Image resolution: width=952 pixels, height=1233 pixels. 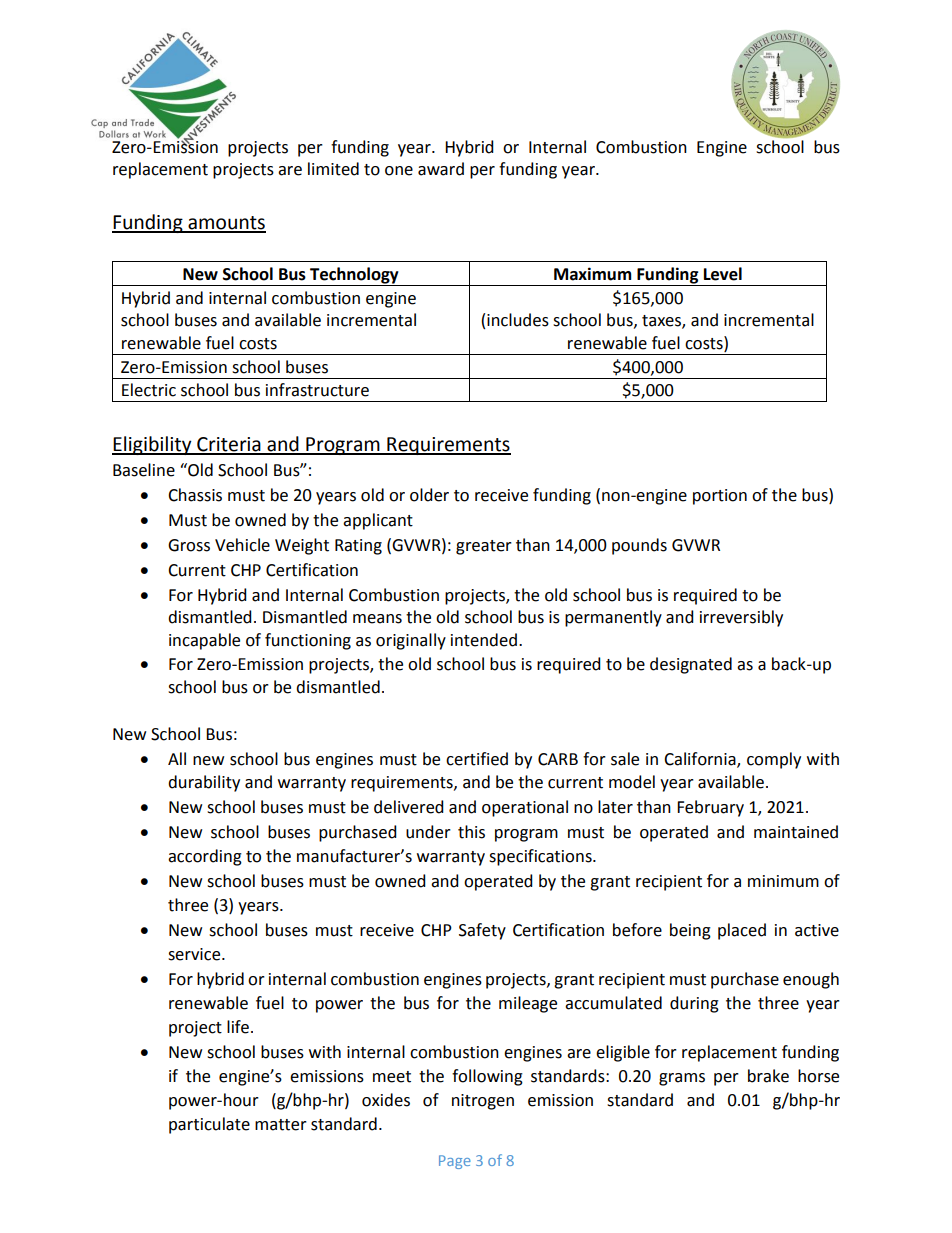 What do you see at coordinates (723, 274) in the screenshot?
I see `Level` at bounding box center [723, 274].
